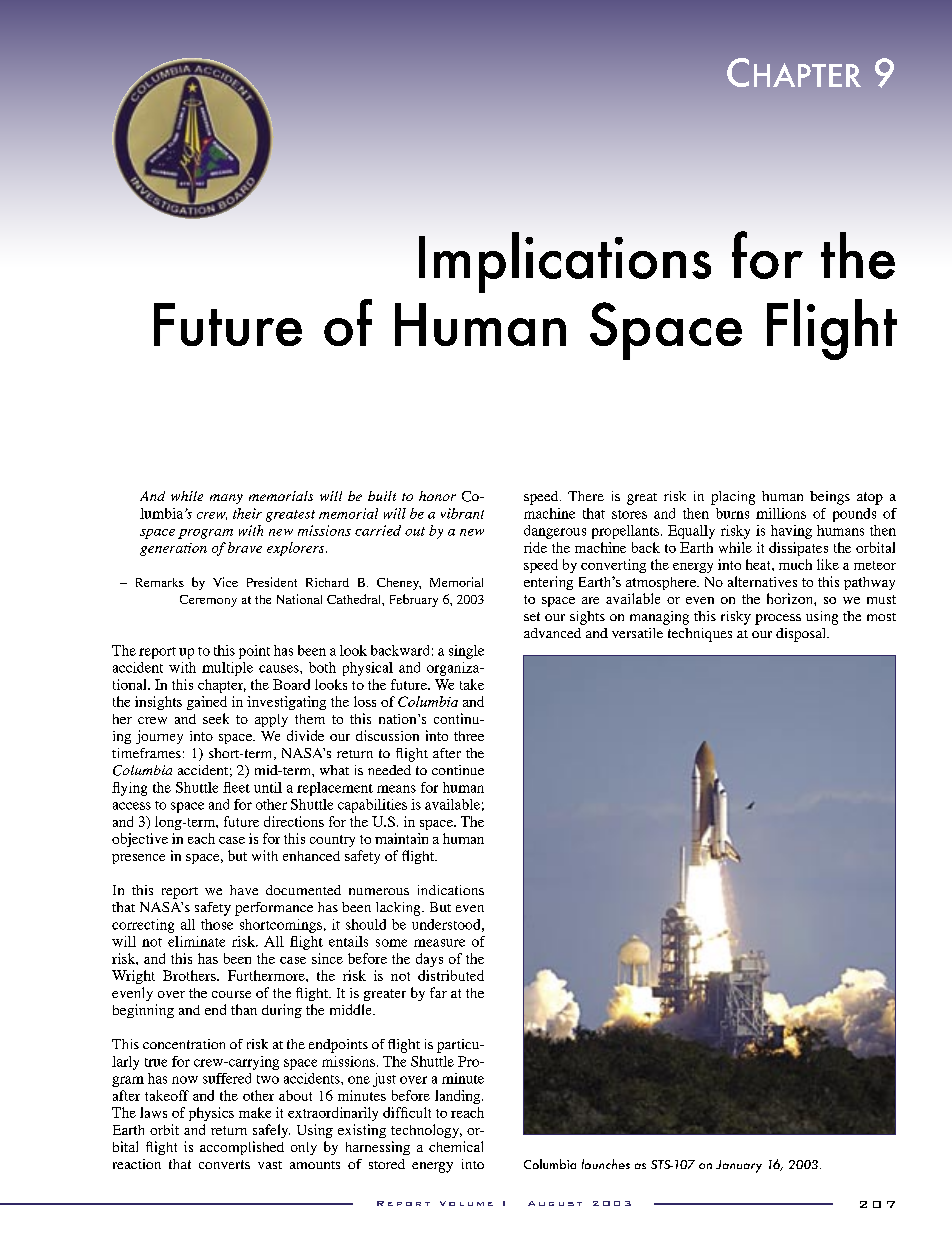 This page has height=1233, width=952. I want to click on three, so click(469, 736).
